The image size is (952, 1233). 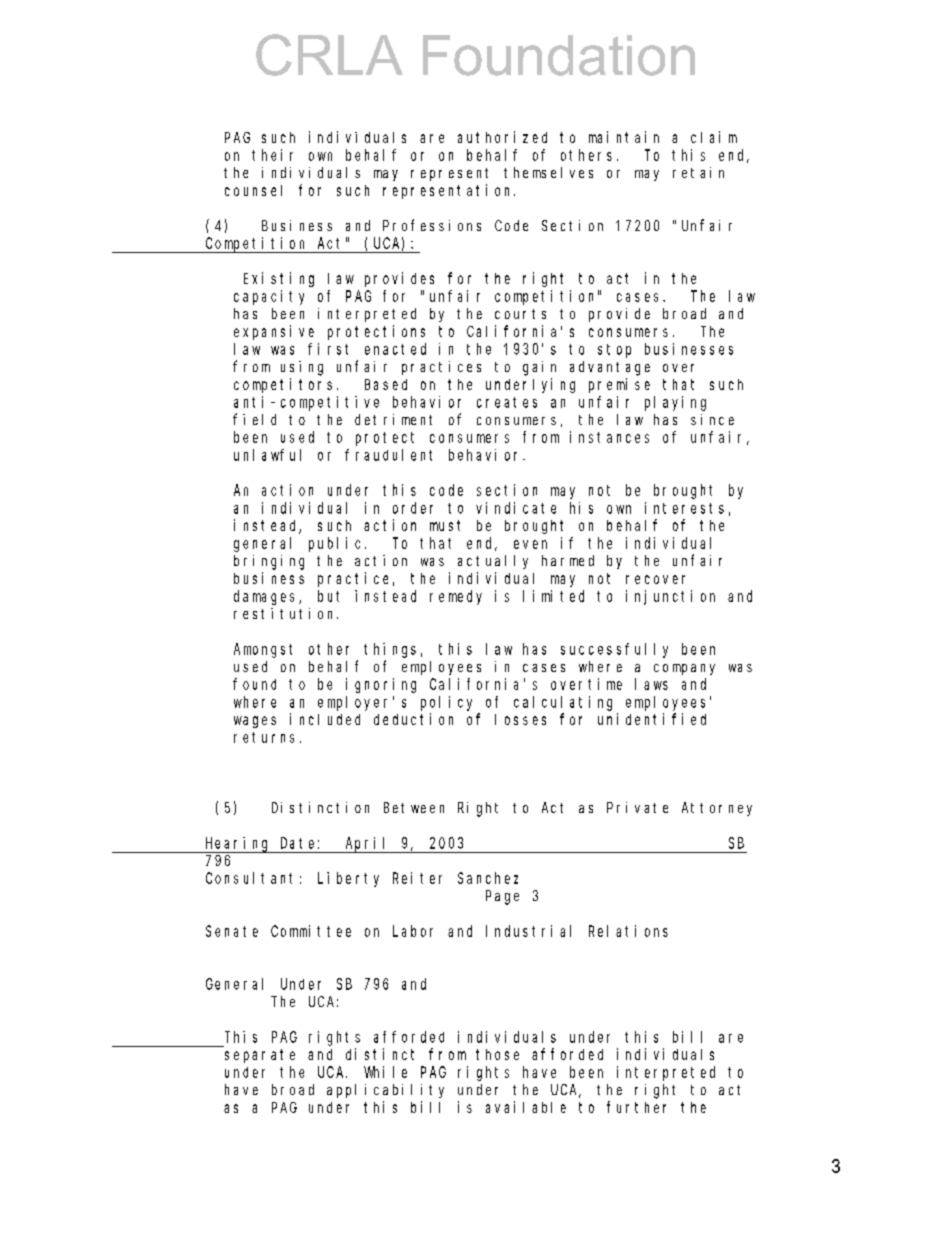 I want to click on claim, so click(x=714, y=137).
